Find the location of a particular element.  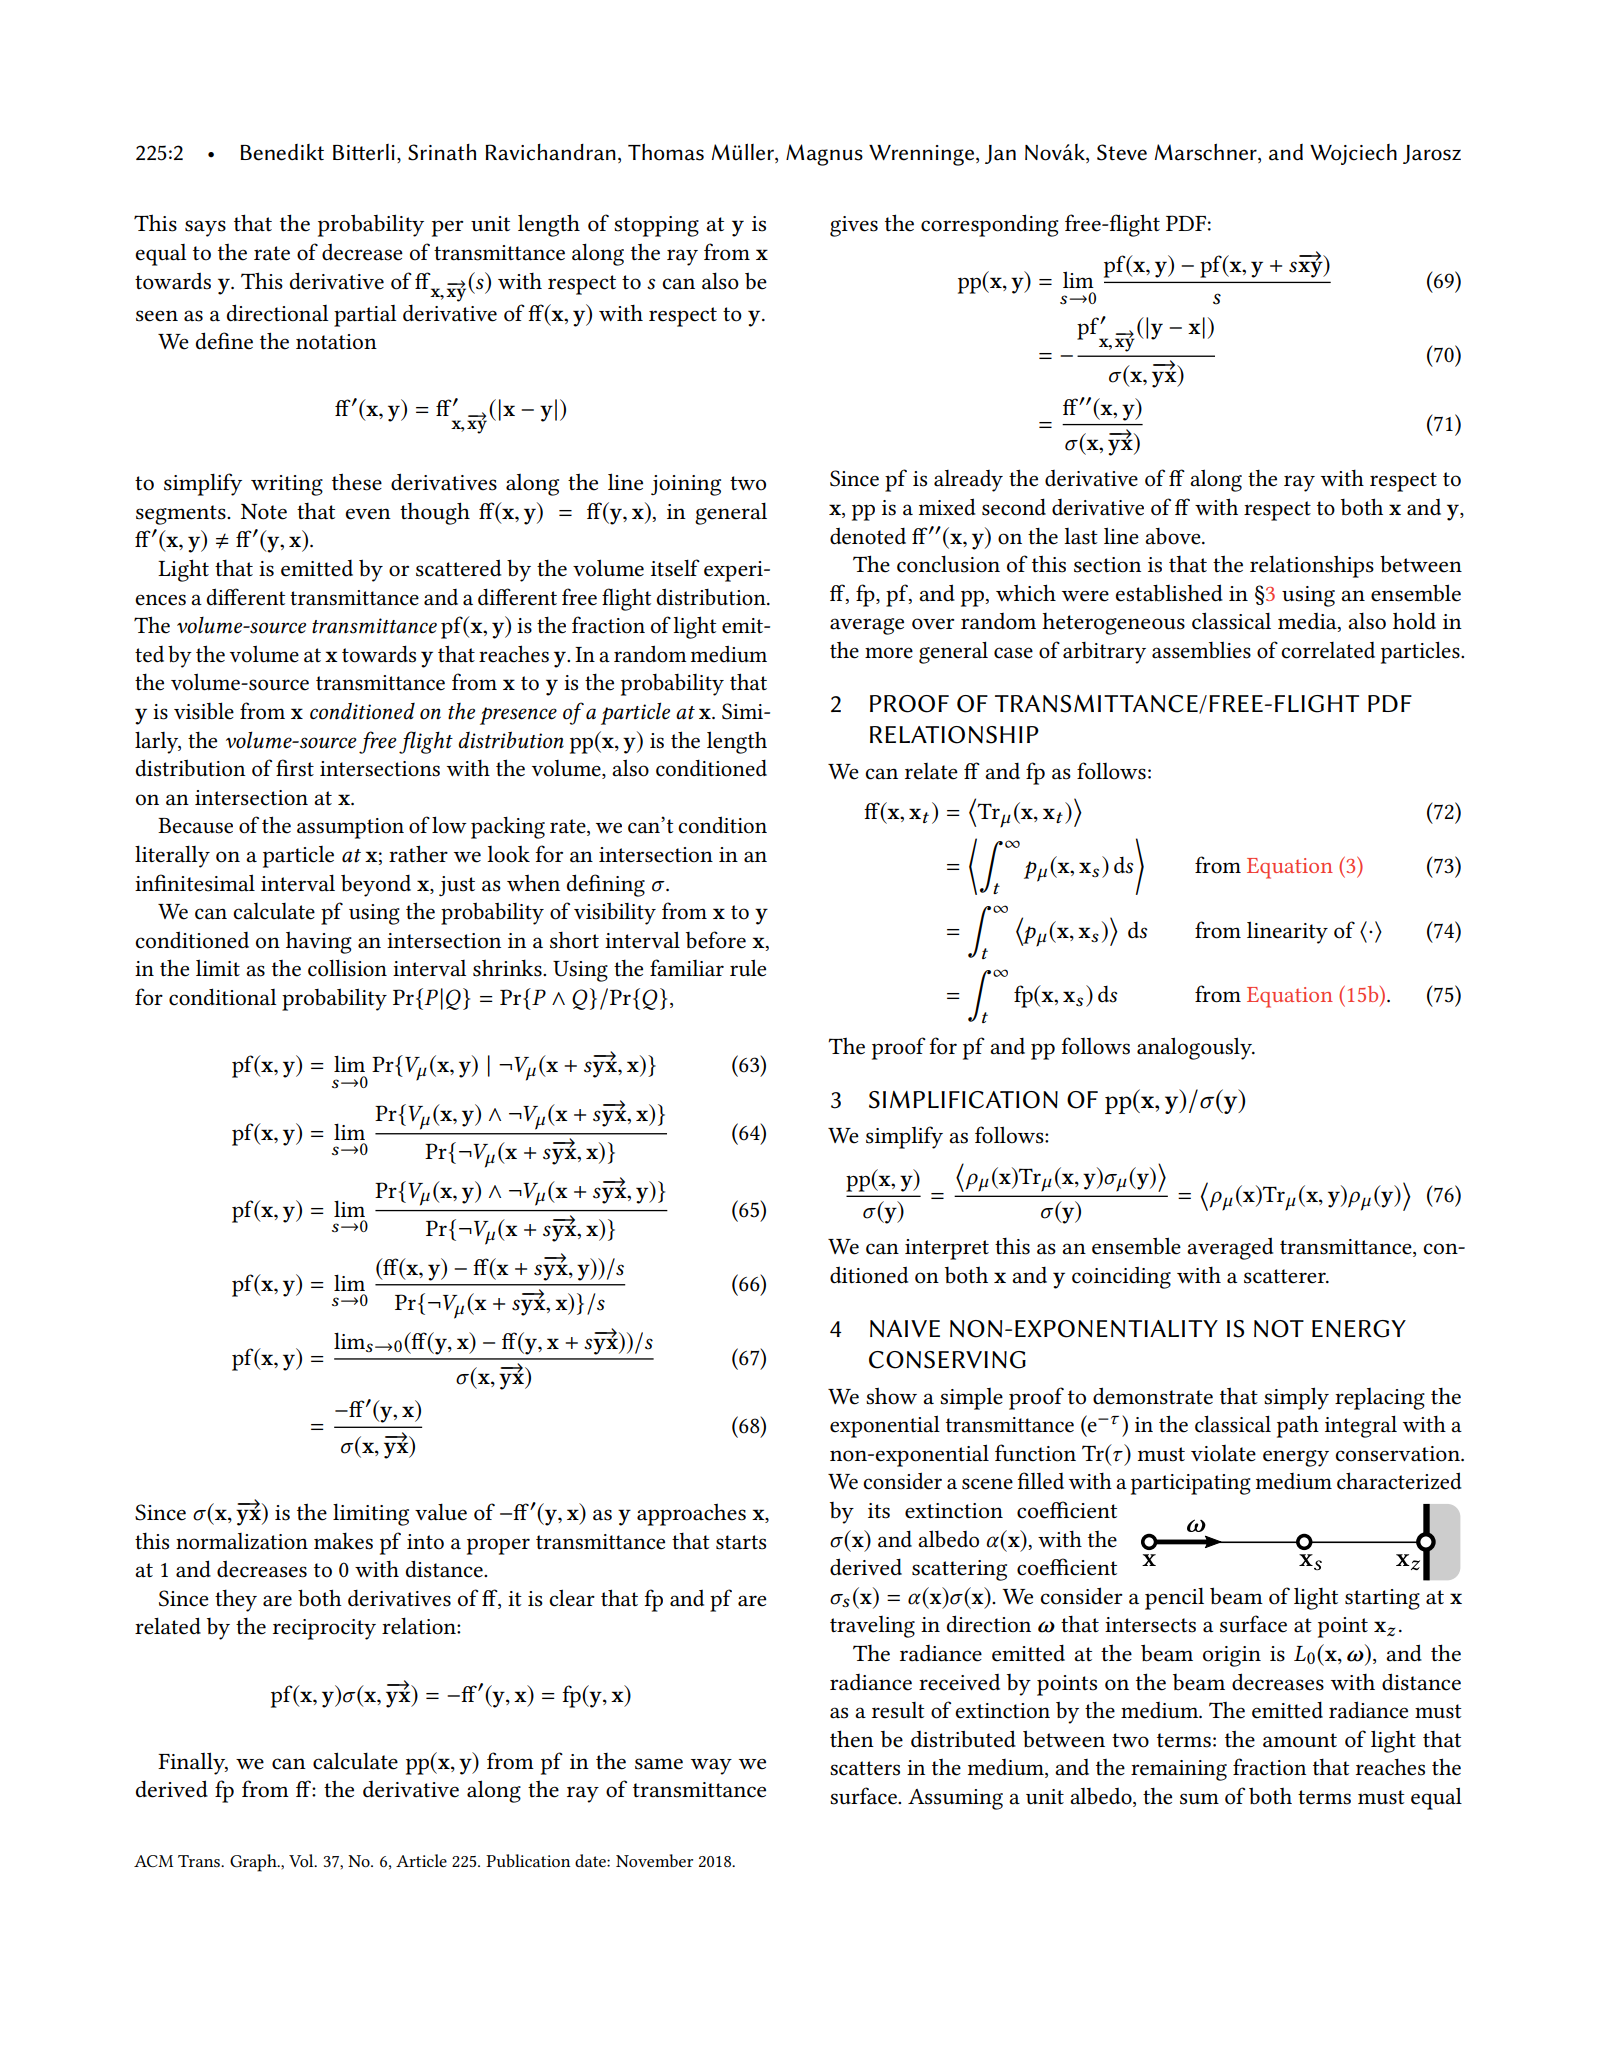

gives is located at coordinates (854, 226).
